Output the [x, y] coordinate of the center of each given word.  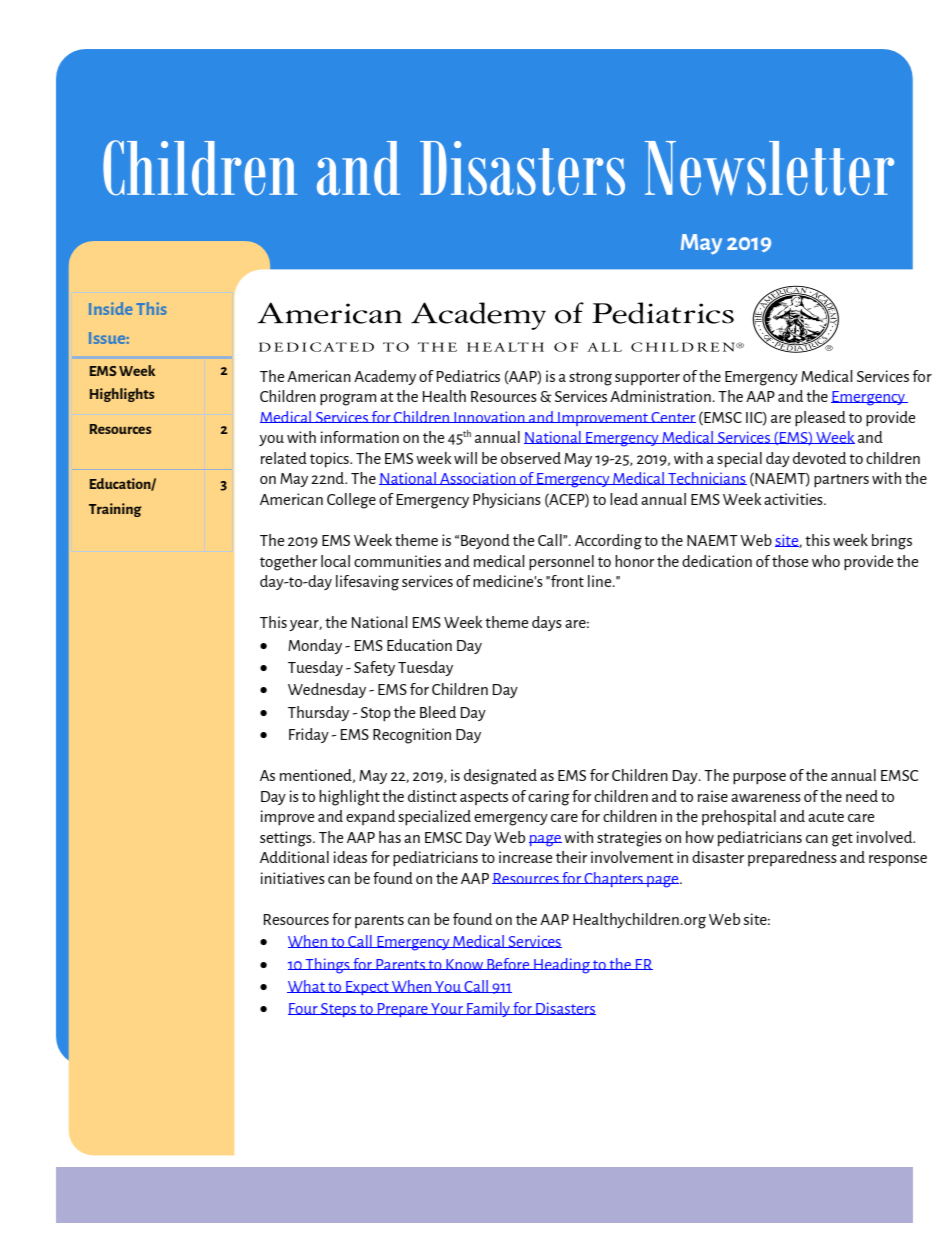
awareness [766, 798]
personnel [561, 563]
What [307, 986]
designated [500, 777]
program [348, 400]
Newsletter [769, 168]
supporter [647, 379]
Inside [110, 308]
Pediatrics [468, 376]
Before [508, 964]
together [288, 563]
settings [287, 839]
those [790, 561]
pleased [820, 419]
